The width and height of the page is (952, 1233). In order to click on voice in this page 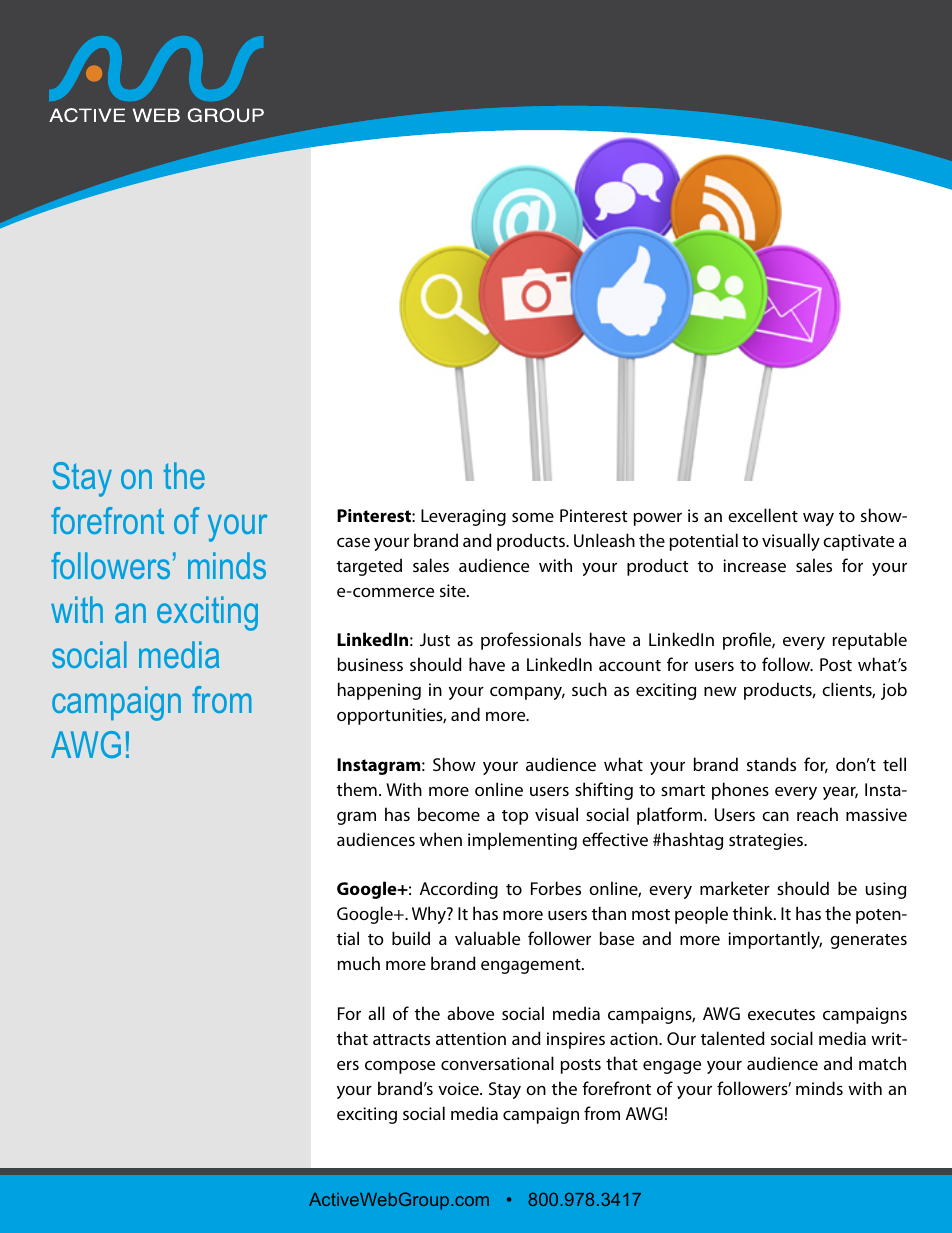, I will do `click(459, 1088)`.
